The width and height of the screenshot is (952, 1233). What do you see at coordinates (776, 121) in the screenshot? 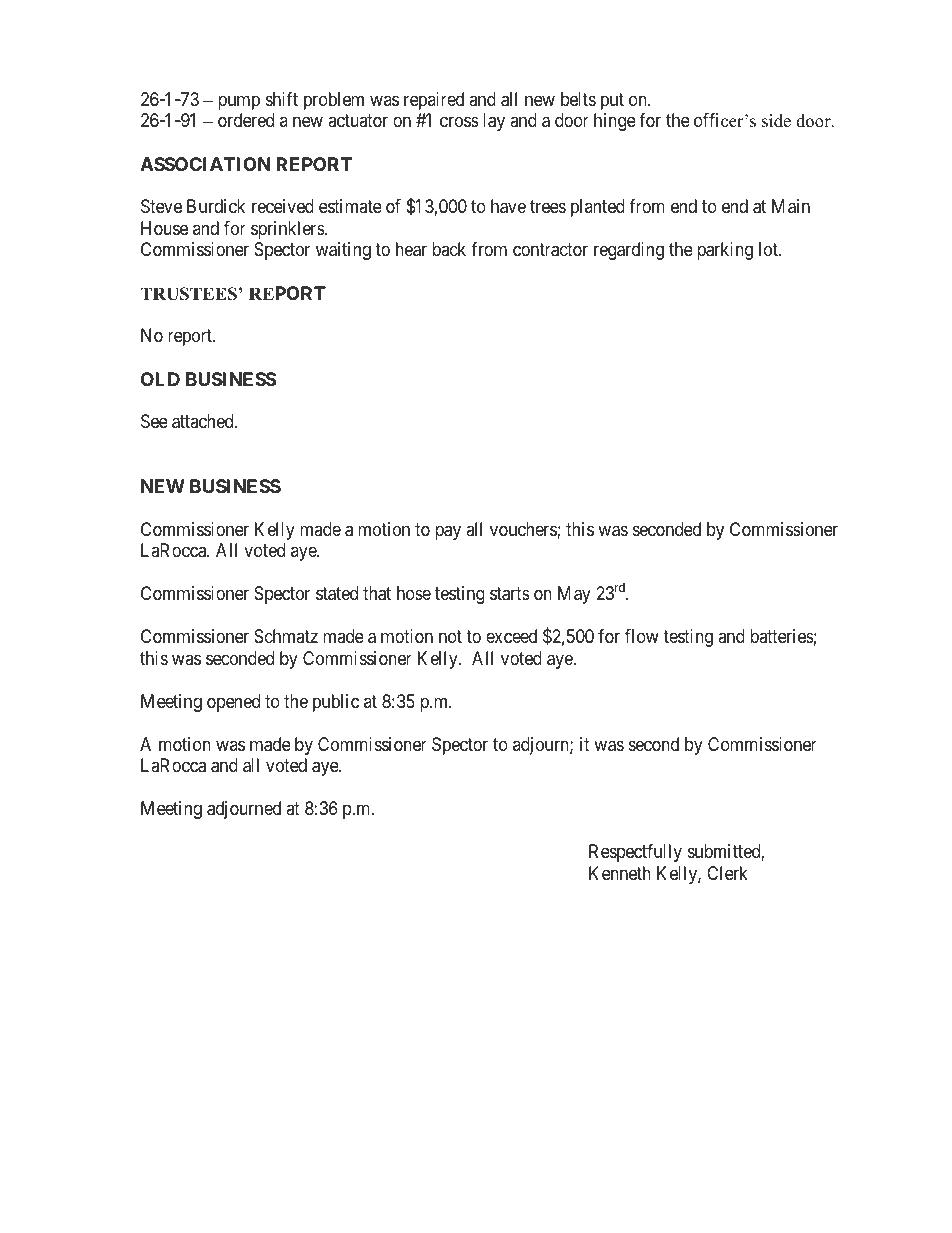
I see `side` at bounding box center [776, 121].
